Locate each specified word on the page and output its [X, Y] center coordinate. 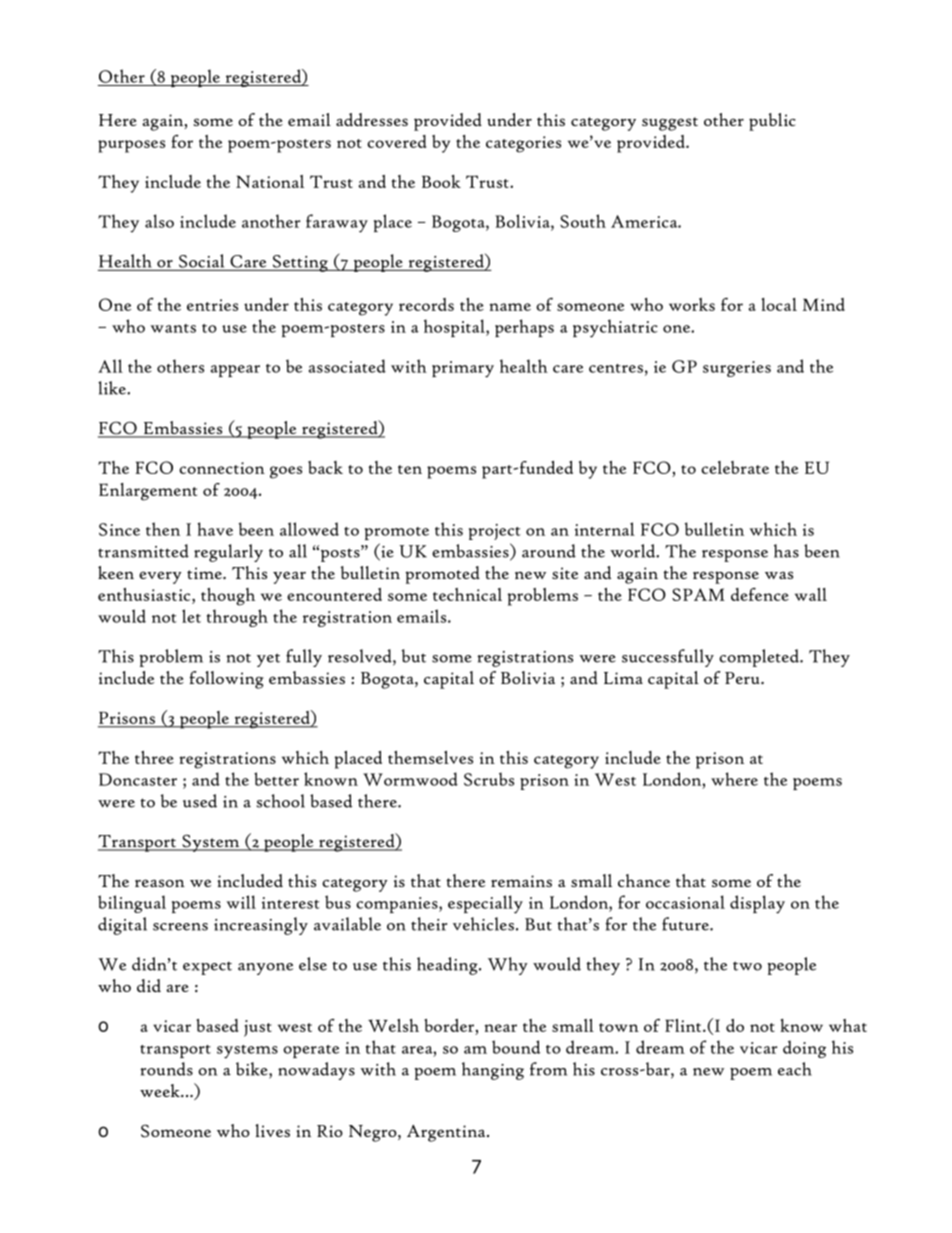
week [161, 1090]
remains [521, 881]
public [772, 122]
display [757, 904]
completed [760, 658]
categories [523, 144]
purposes [131, 146]
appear [235, 371]
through [237, 618]
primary [463, 369]
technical [467, 594]
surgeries [737, 369]
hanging [493, 1071]
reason [160, 883]
